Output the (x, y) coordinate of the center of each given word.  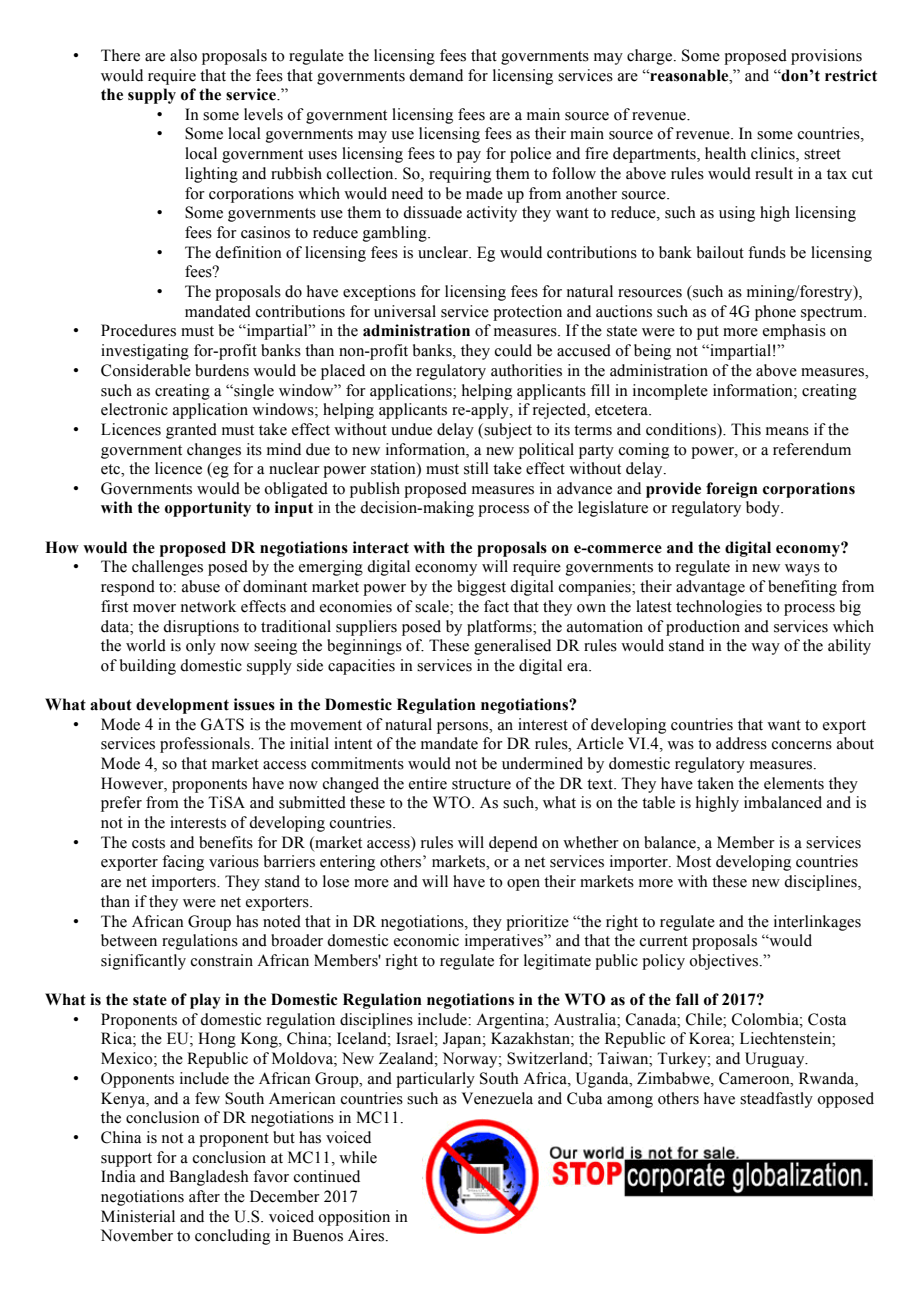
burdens (222, 370)
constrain (222, 960)
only (201, 647)
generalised (512, 647)
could (513, 350)
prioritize (537, 923)
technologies (719, 608)
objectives (723, 962)
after (204, 1196)
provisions (826, 57)
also (183, 55)
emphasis (794, 332)
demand (436, 75)
